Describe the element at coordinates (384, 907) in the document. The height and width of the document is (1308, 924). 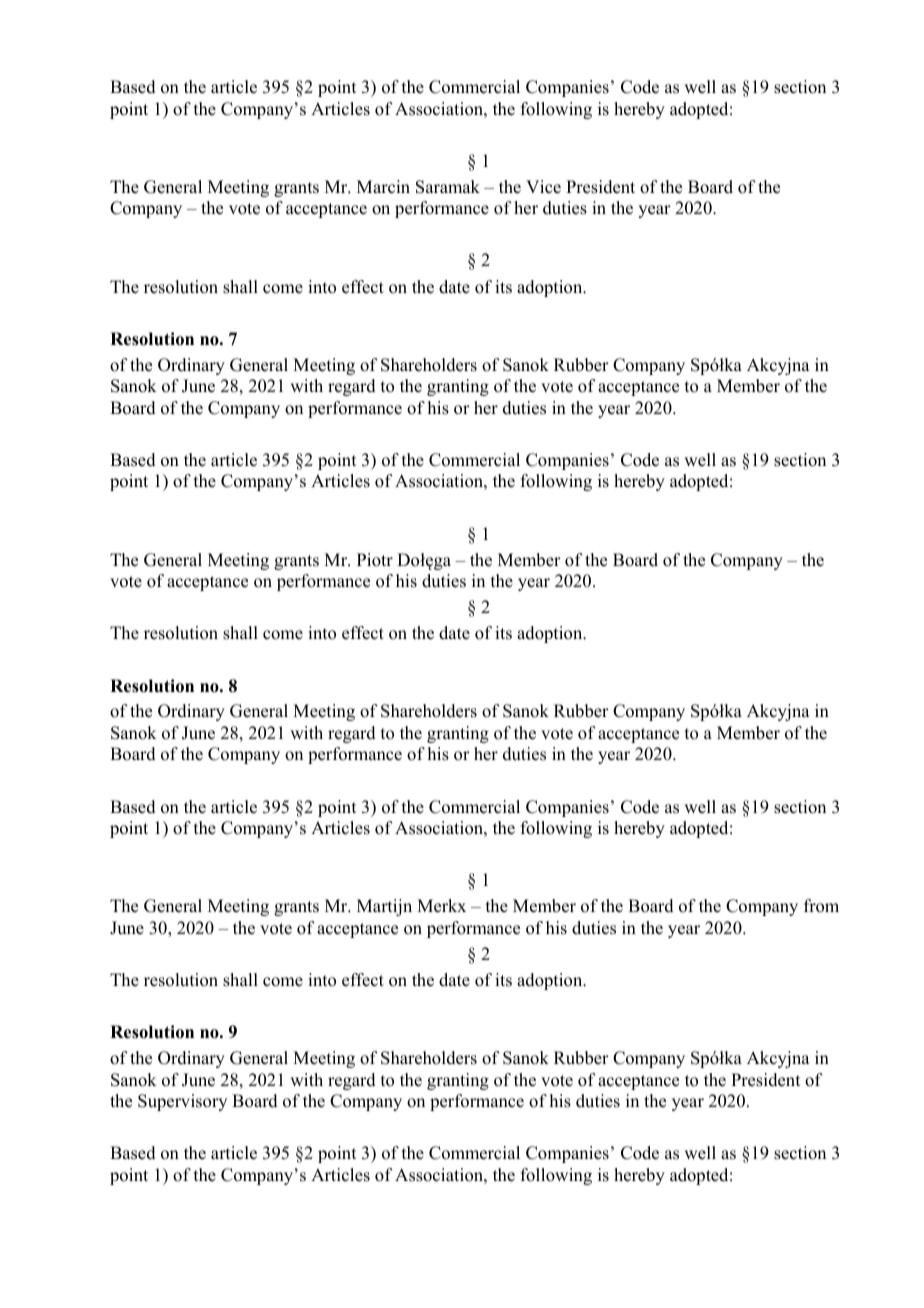
I see `Martijn` at that location.
